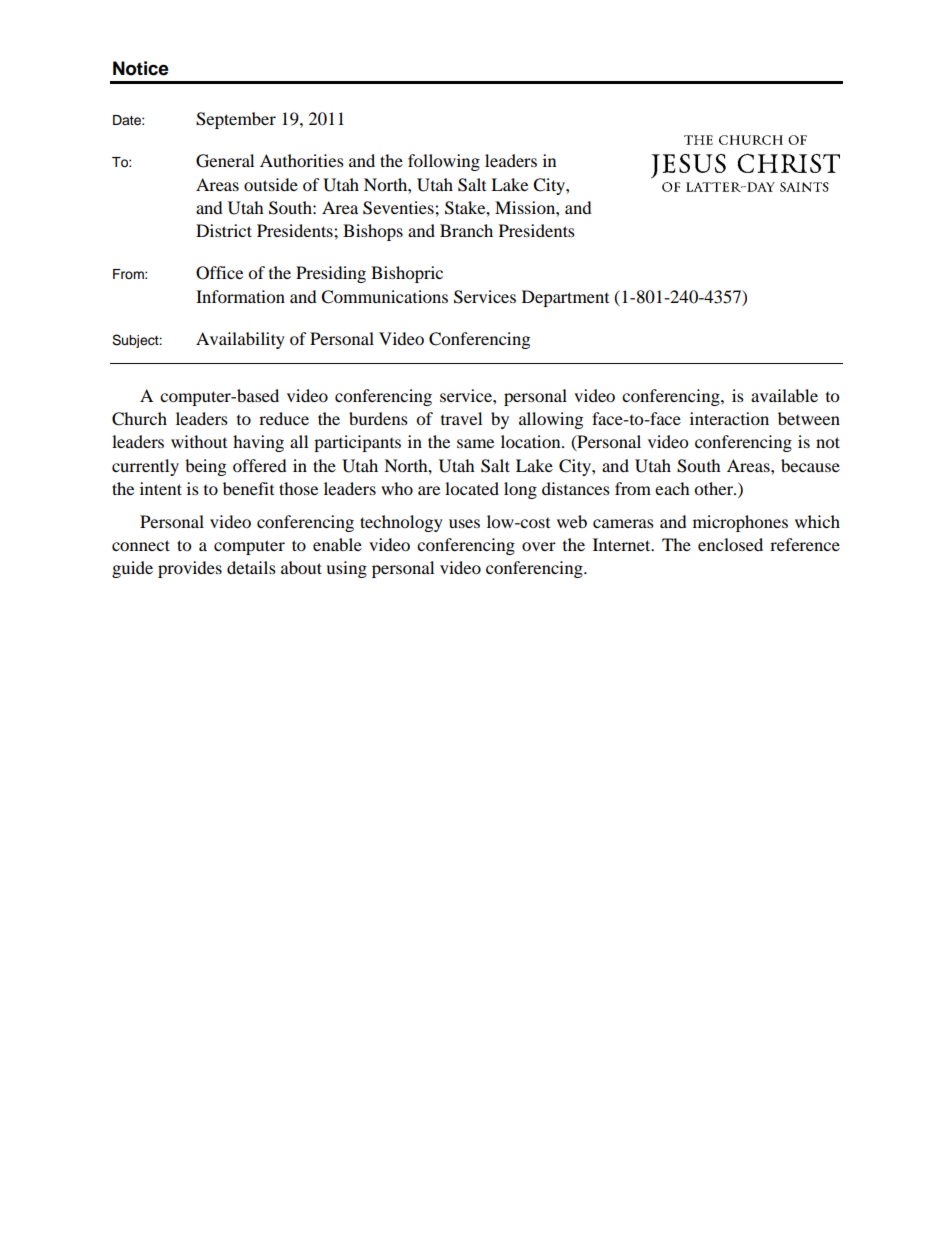  Describe the element at coordinates (539, 546) in the image. I see `over` at that location.
